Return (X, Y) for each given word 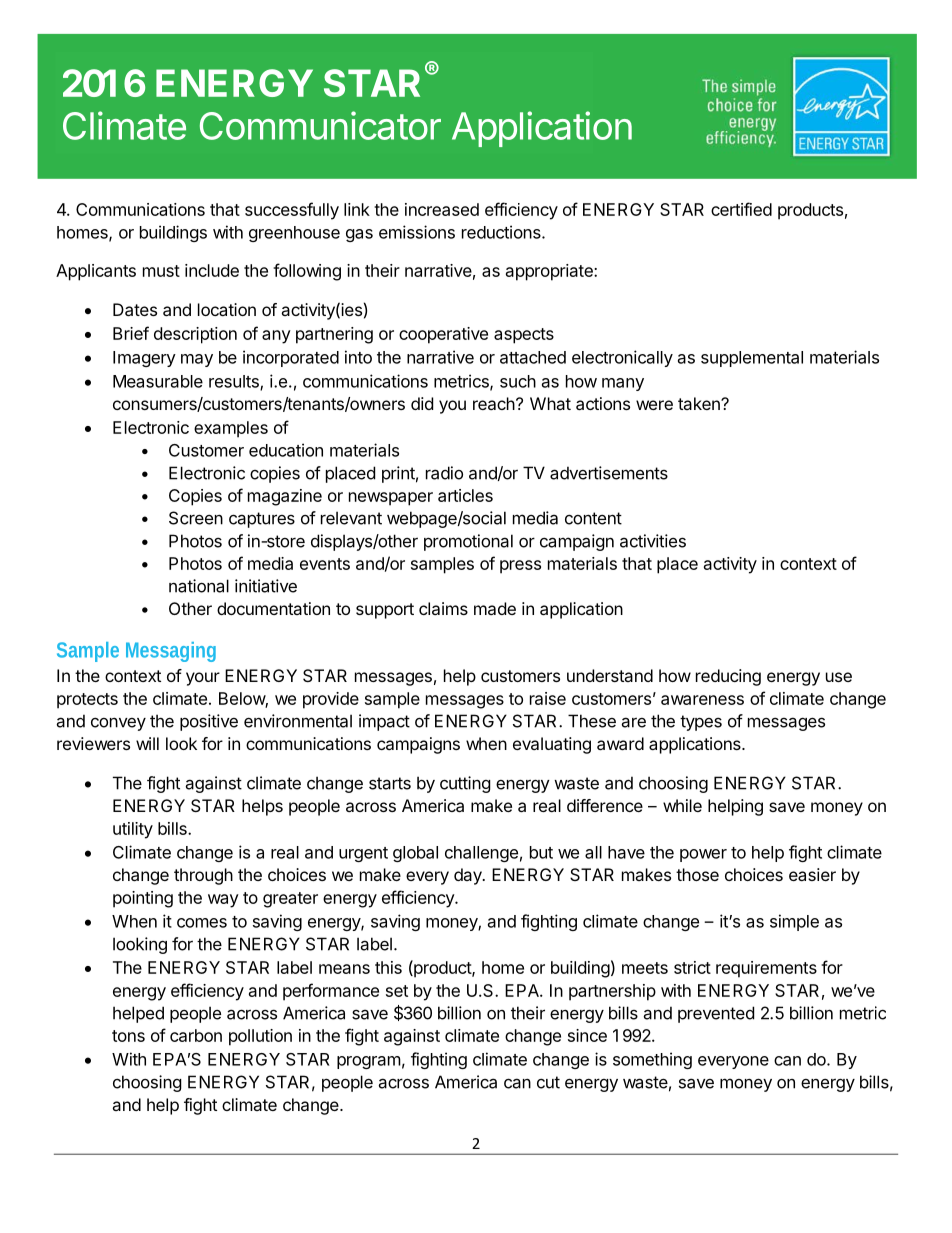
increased (442, 209)
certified (741, 209)
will (147, 743)
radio (444, 473)
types (701, 723)
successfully (292, 211)
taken (700, 403)
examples (231, 429)
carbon (196, 1035)
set (397, 991)
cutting (465, 784)
